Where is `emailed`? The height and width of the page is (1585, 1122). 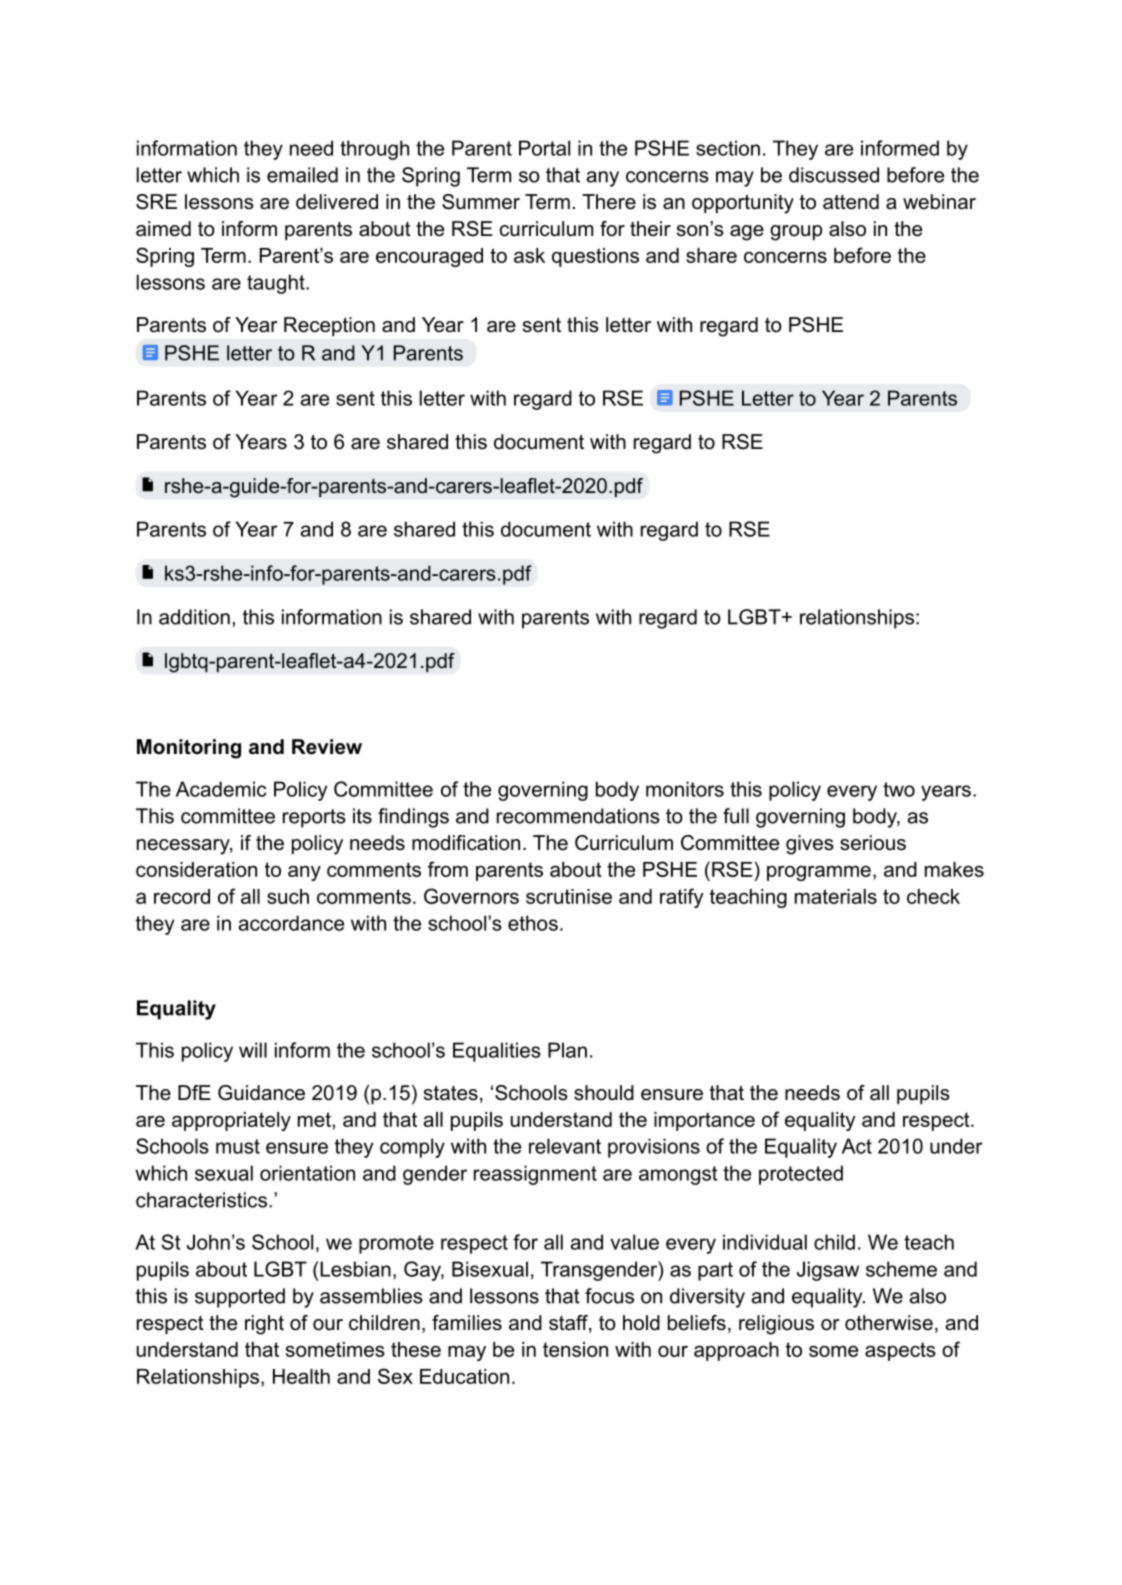
emailed is located at coordinates (302, 175).
